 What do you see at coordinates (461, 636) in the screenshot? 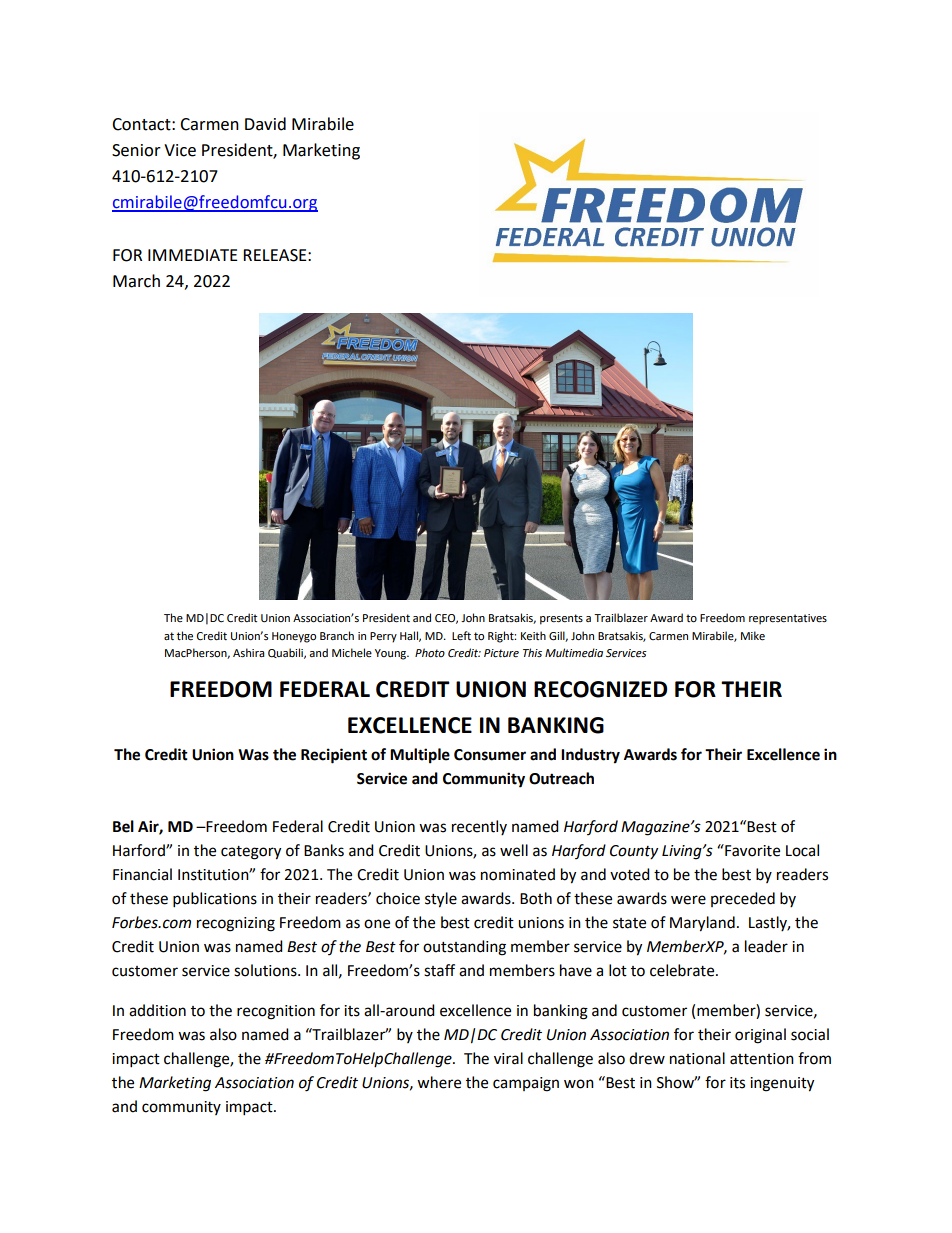
I see `Left` at bounding box center [461, 636].
